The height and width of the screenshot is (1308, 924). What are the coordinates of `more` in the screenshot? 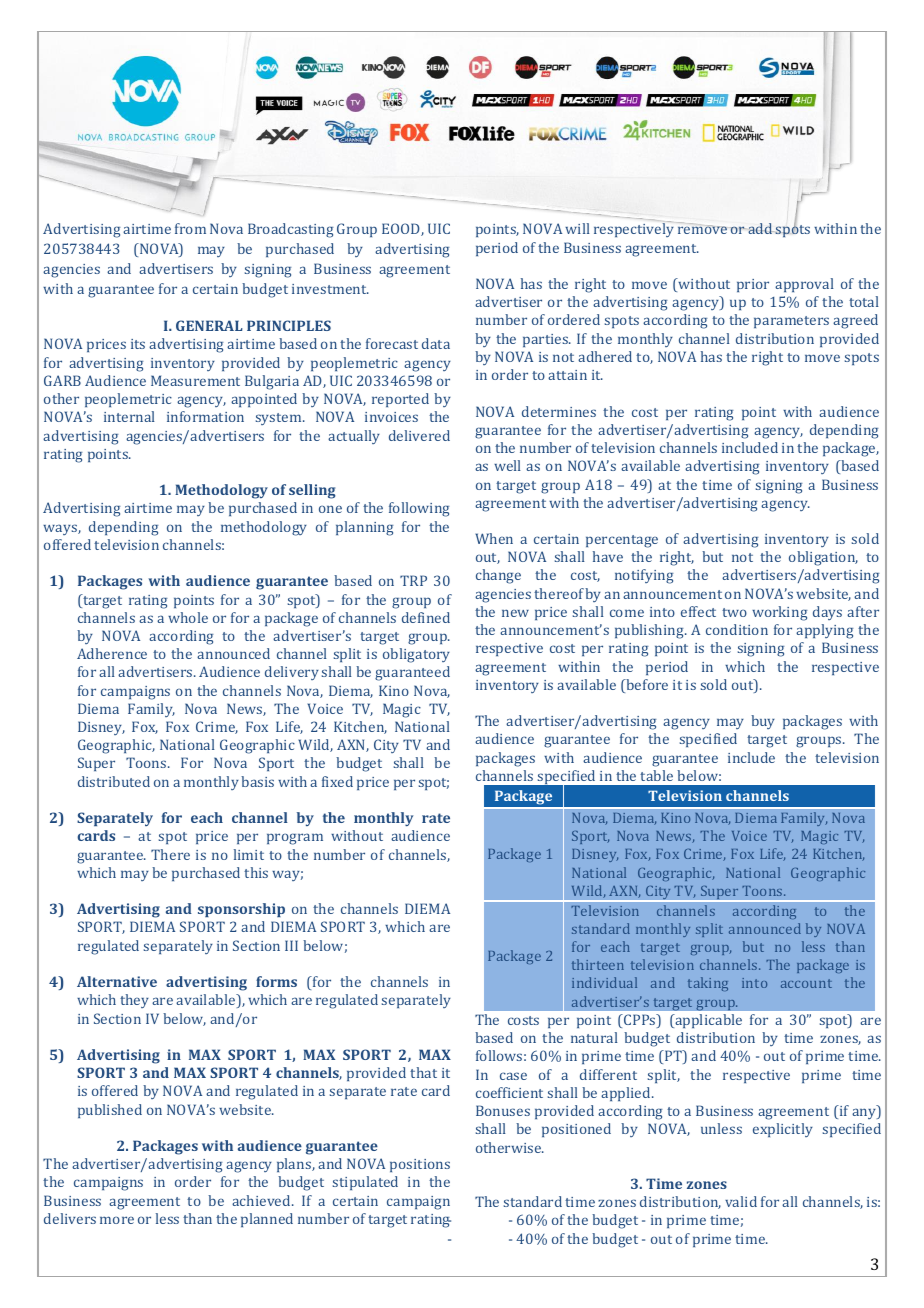 It's located at (117, 1220).
